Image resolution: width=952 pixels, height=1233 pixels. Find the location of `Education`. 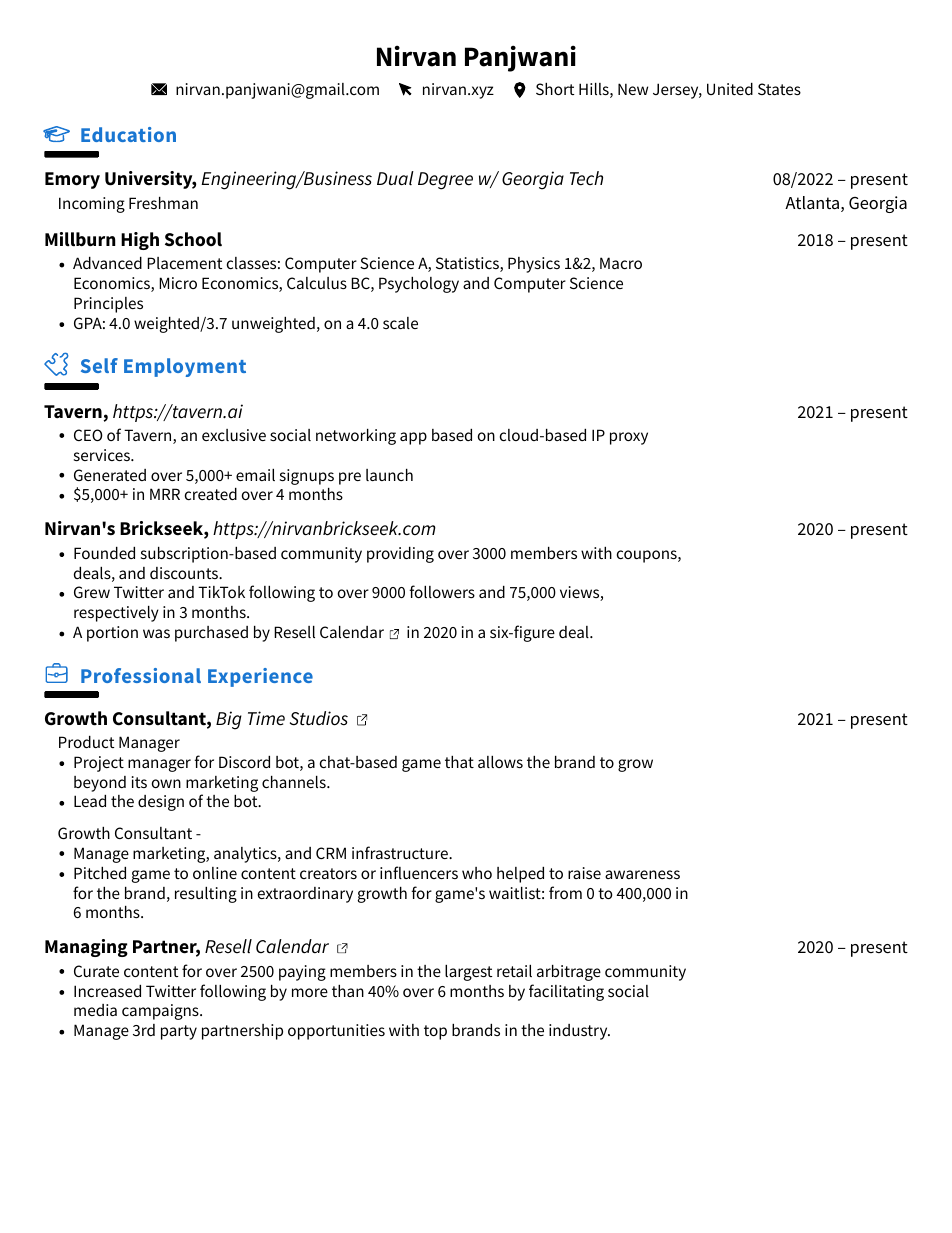

Education is located at coordinates (128, 134).
